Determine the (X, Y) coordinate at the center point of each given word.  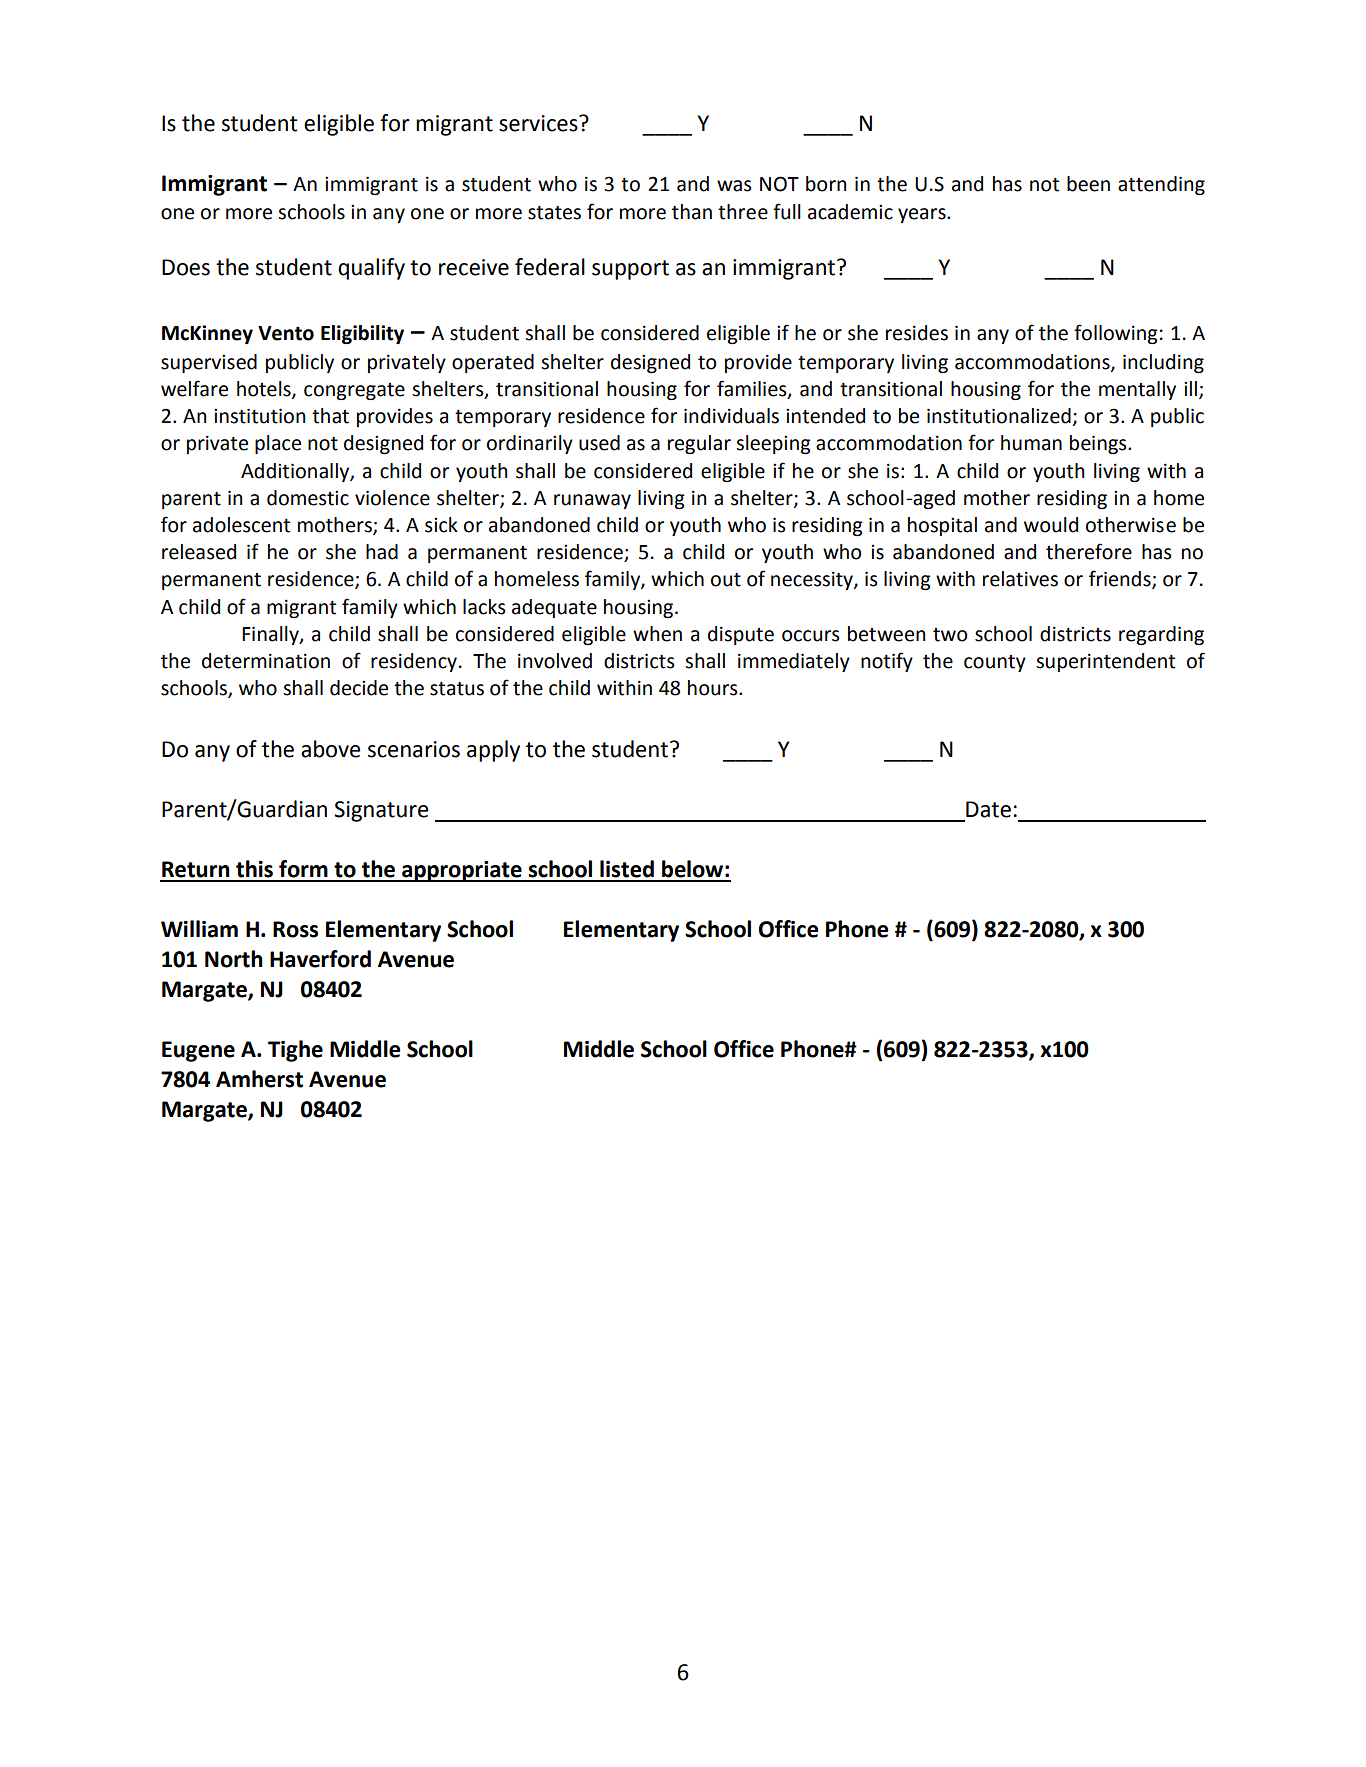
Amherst (259, 1079)
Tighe (295, 1051)
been (1088, 184)
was (734, 186)
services (539, 123)
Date (988, 809)
